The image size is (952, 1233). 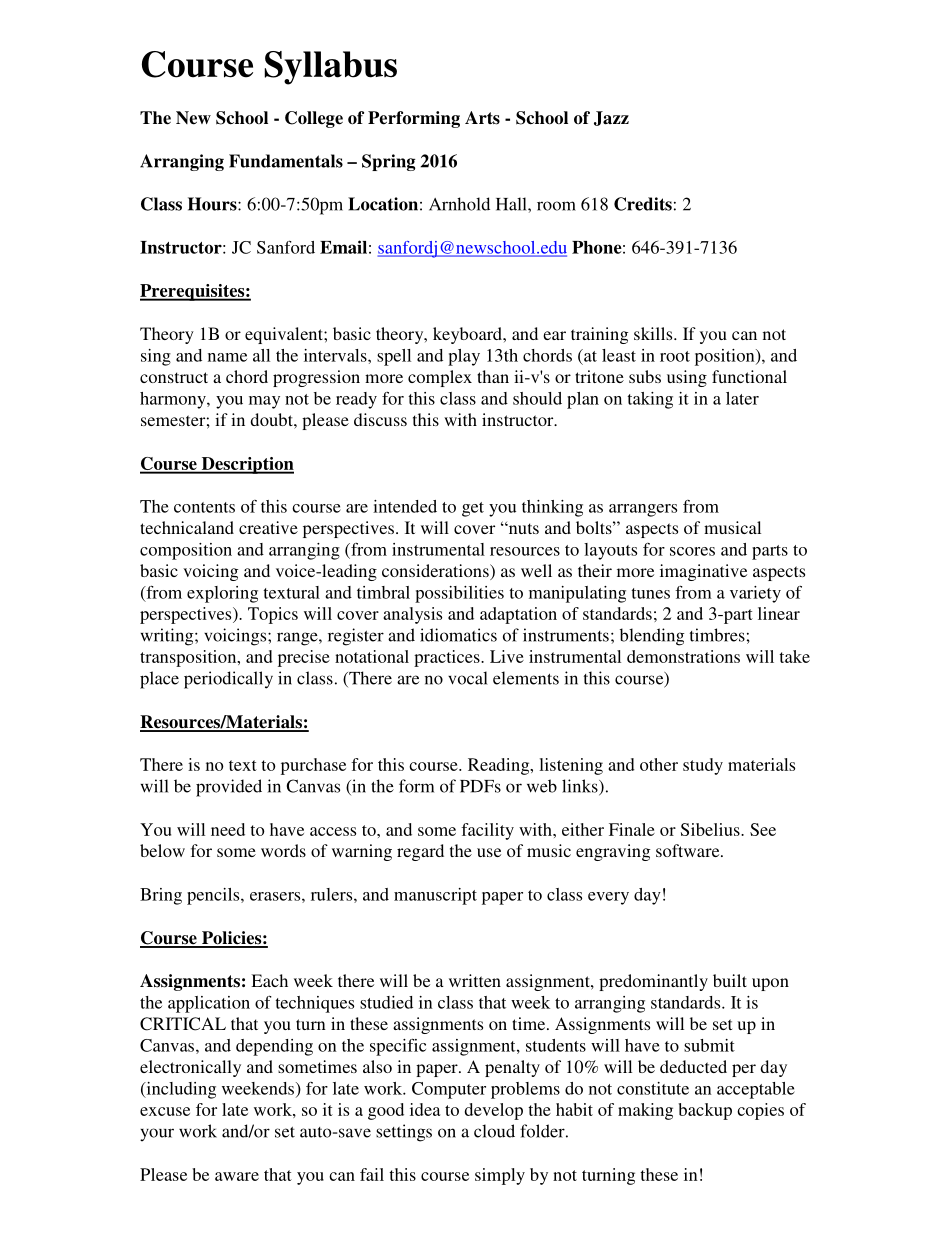 What do you see at coordinates (500, 766) in the document?
I see `Reading` at bounding box center [500, 766].
